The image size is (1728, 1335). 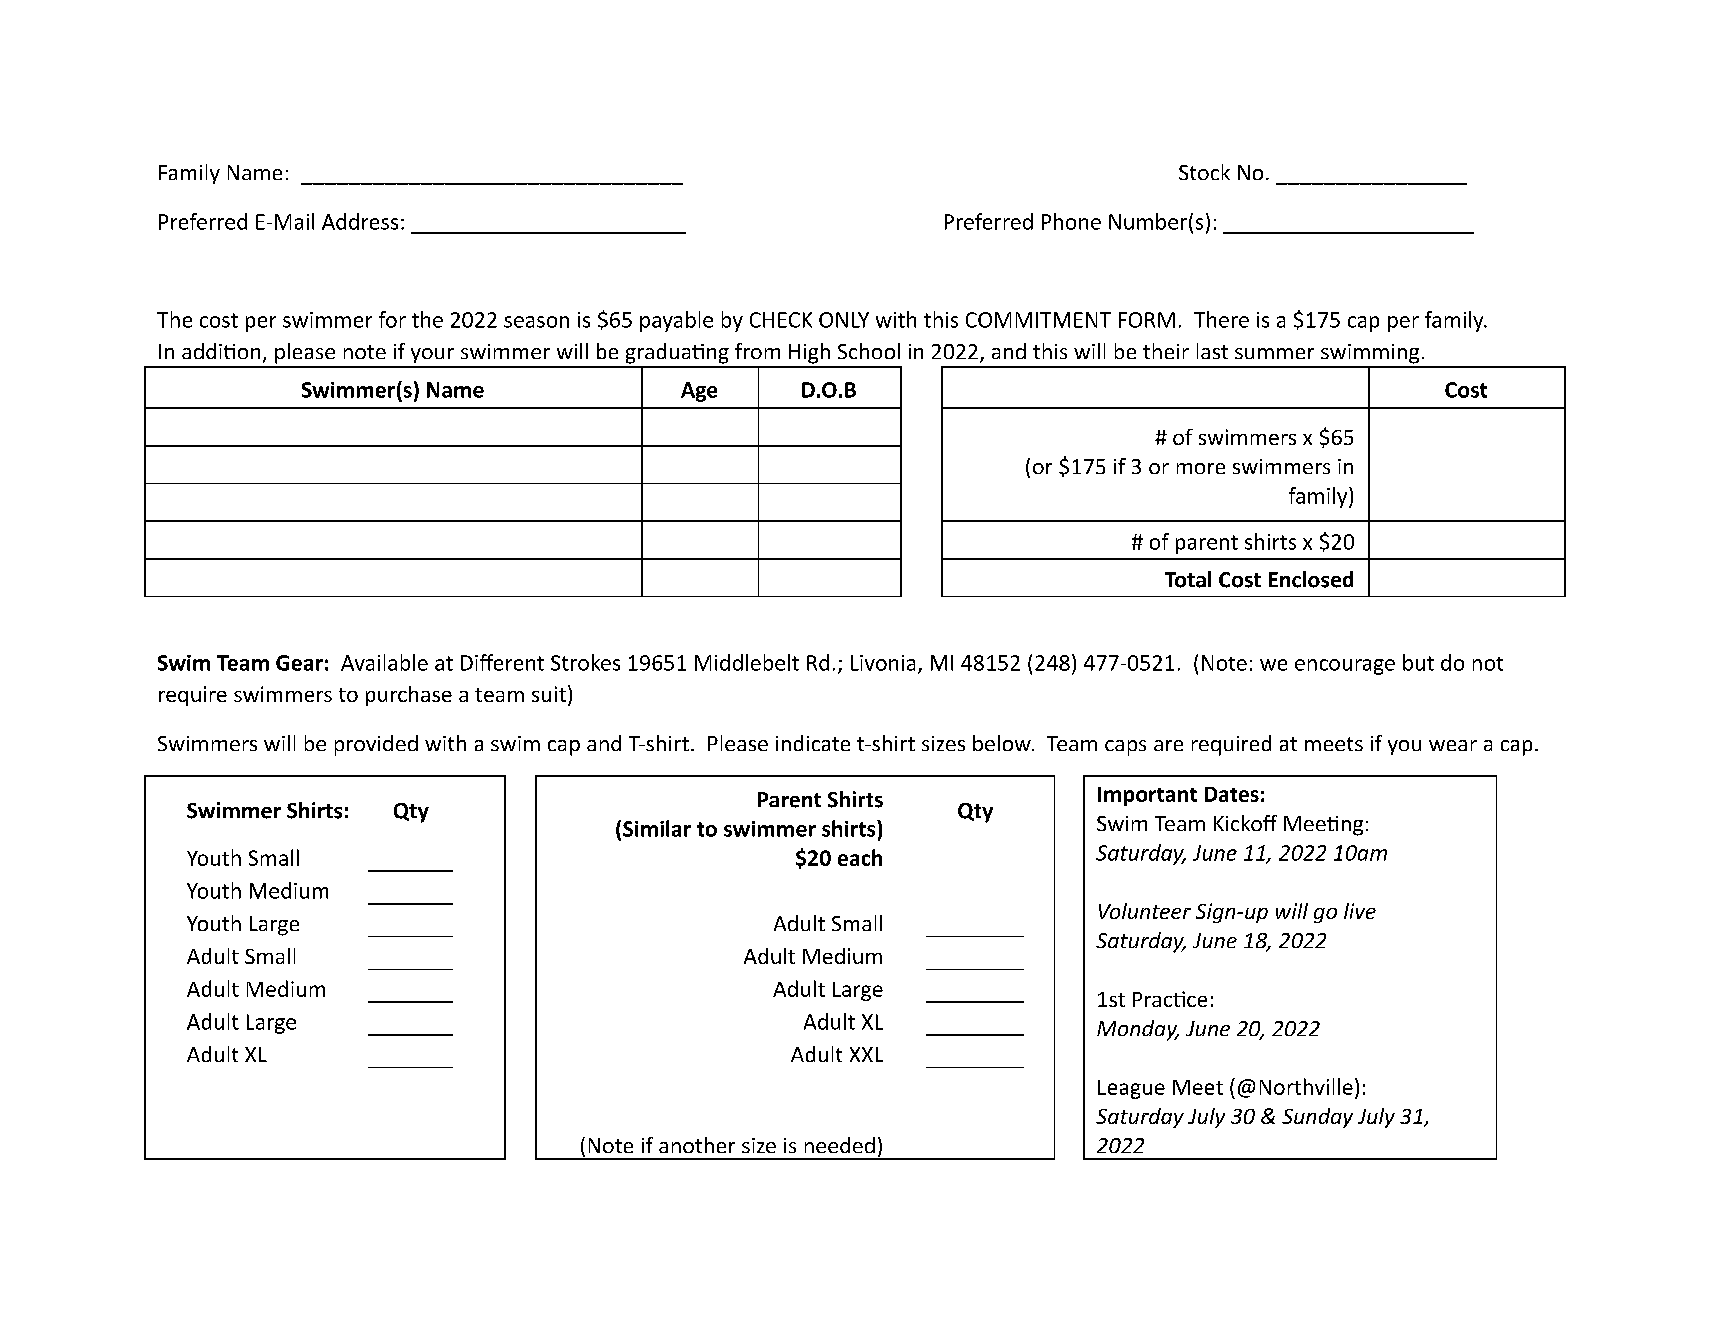 What do you see at coordinates (1317, 1118) in the document?
I see `Sunday` at bounding box center [1317, 1118].
